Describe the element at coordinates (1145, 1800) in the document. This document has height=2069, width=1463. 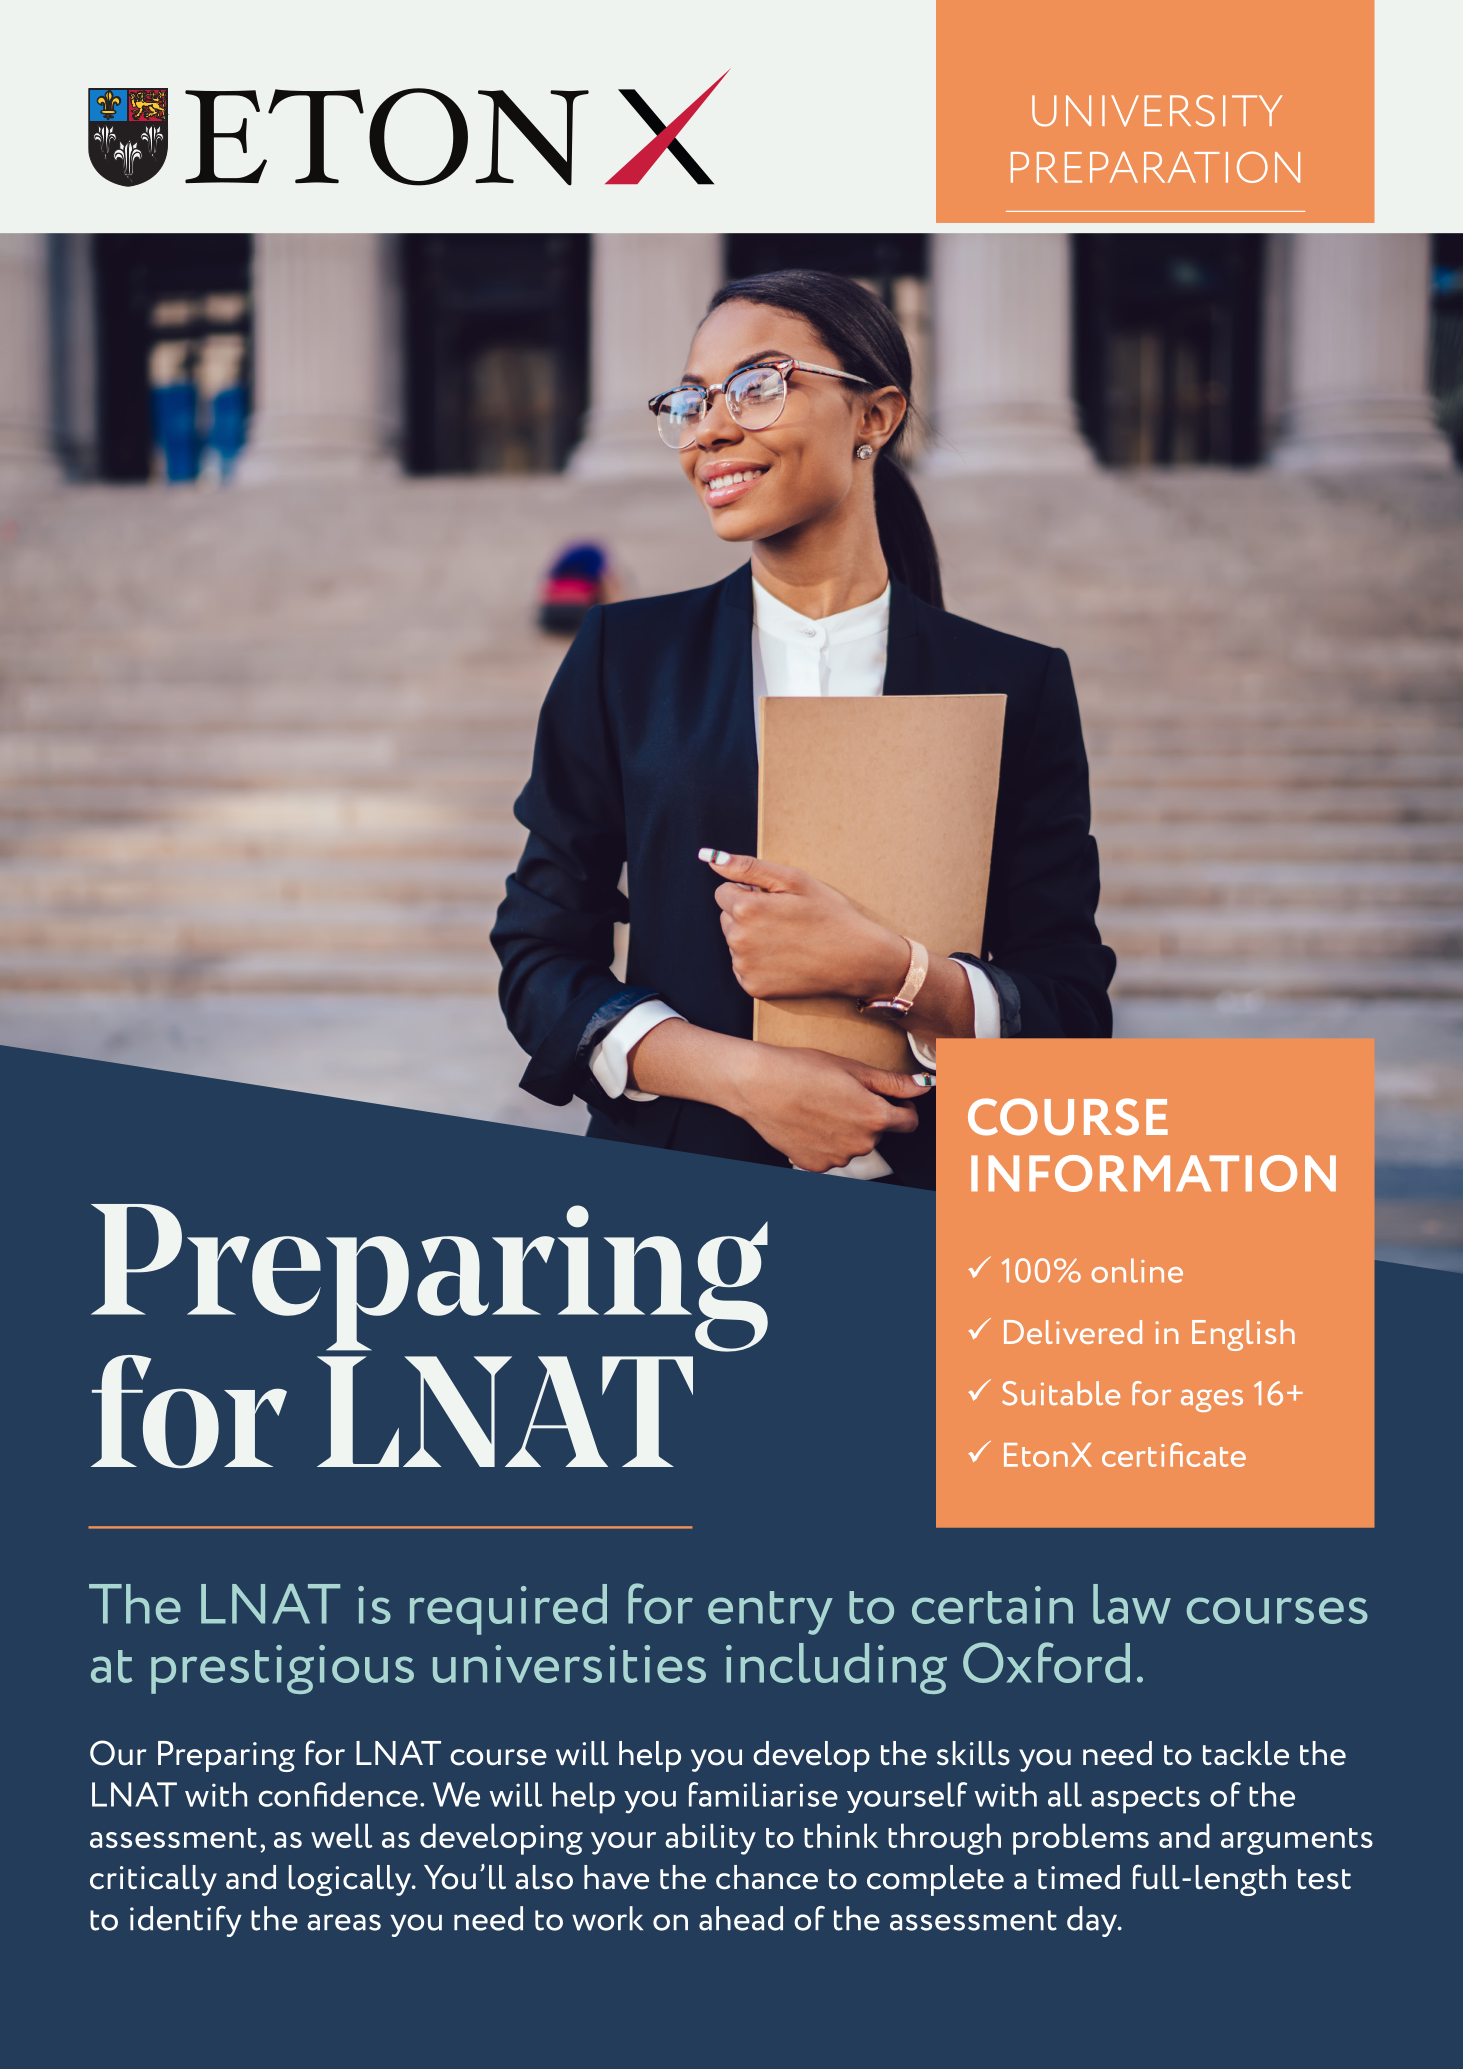
I see `aspects` at that location.
